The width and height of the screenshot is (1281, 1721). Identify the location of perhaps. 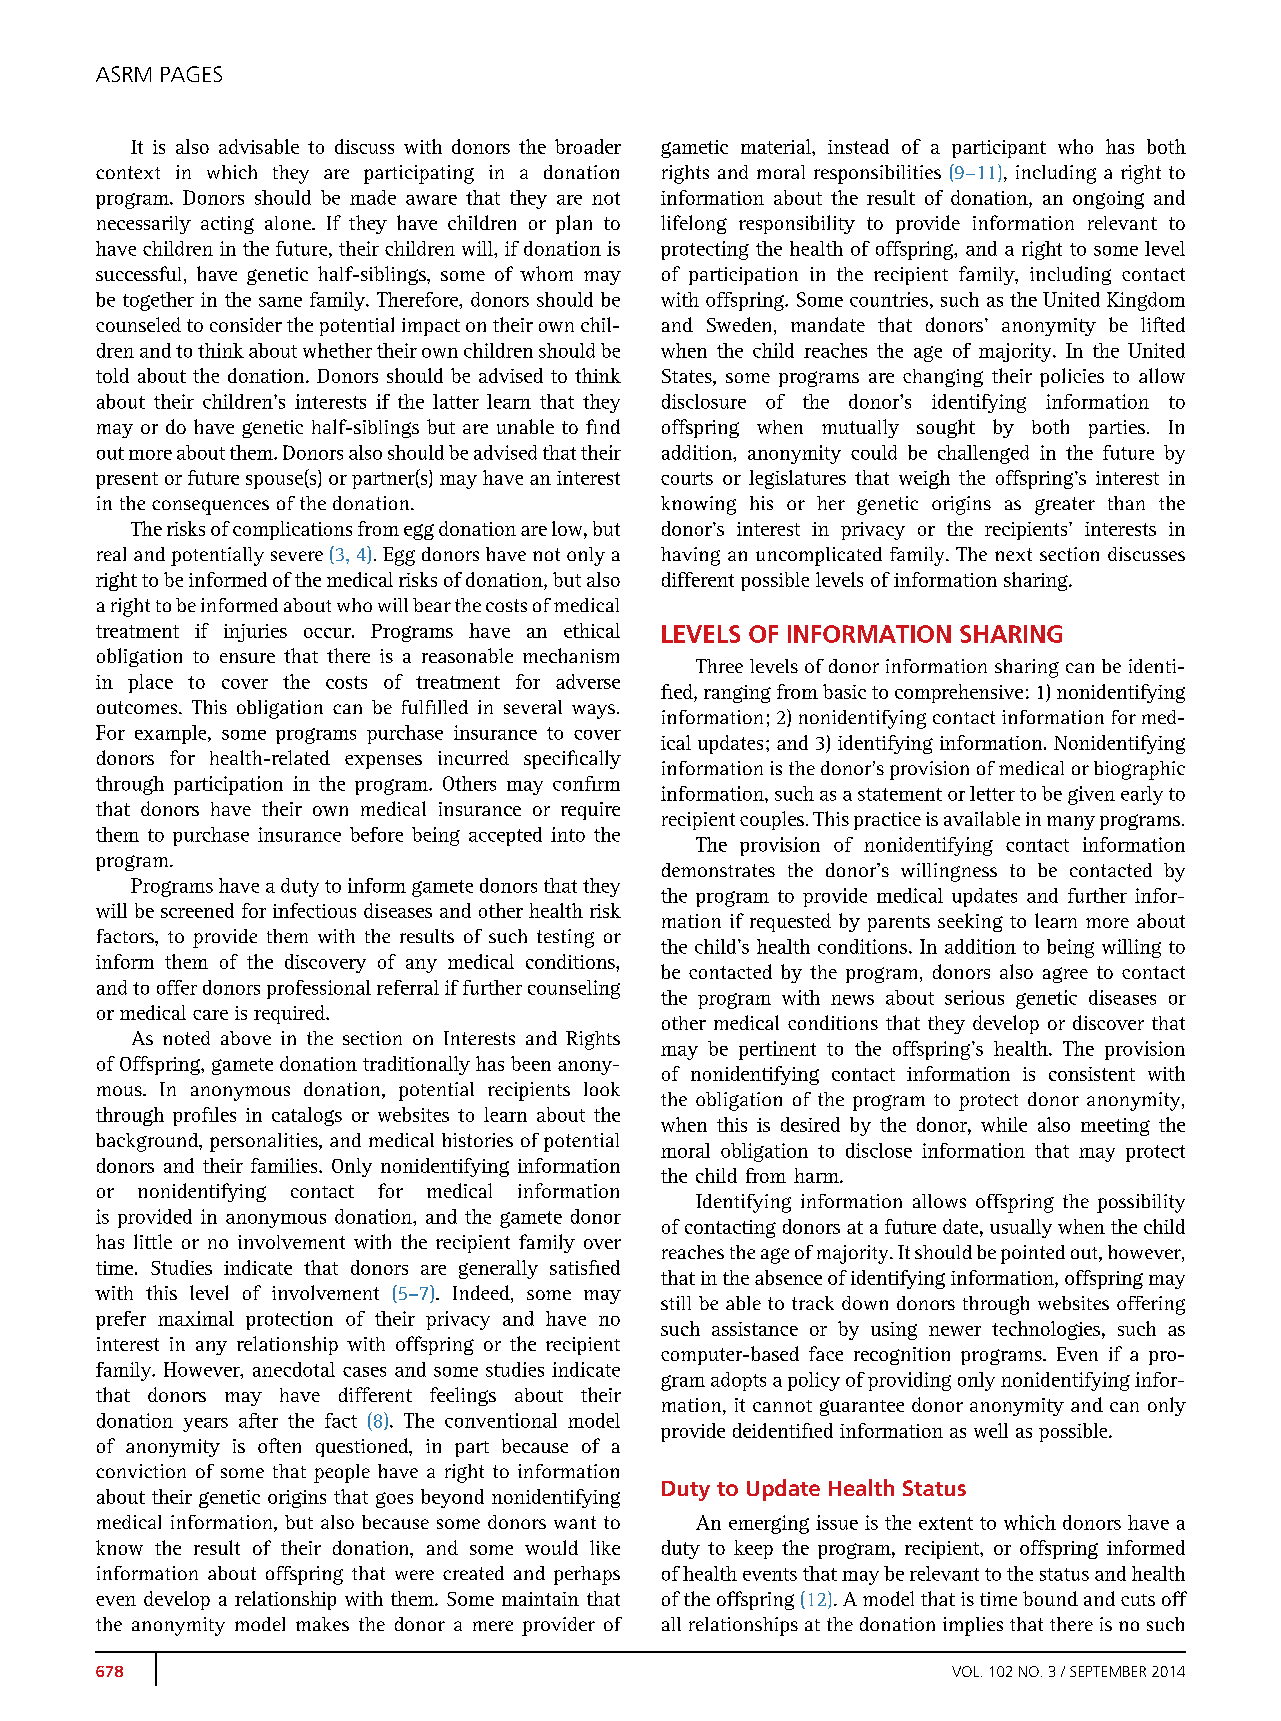
(587, 1575).
